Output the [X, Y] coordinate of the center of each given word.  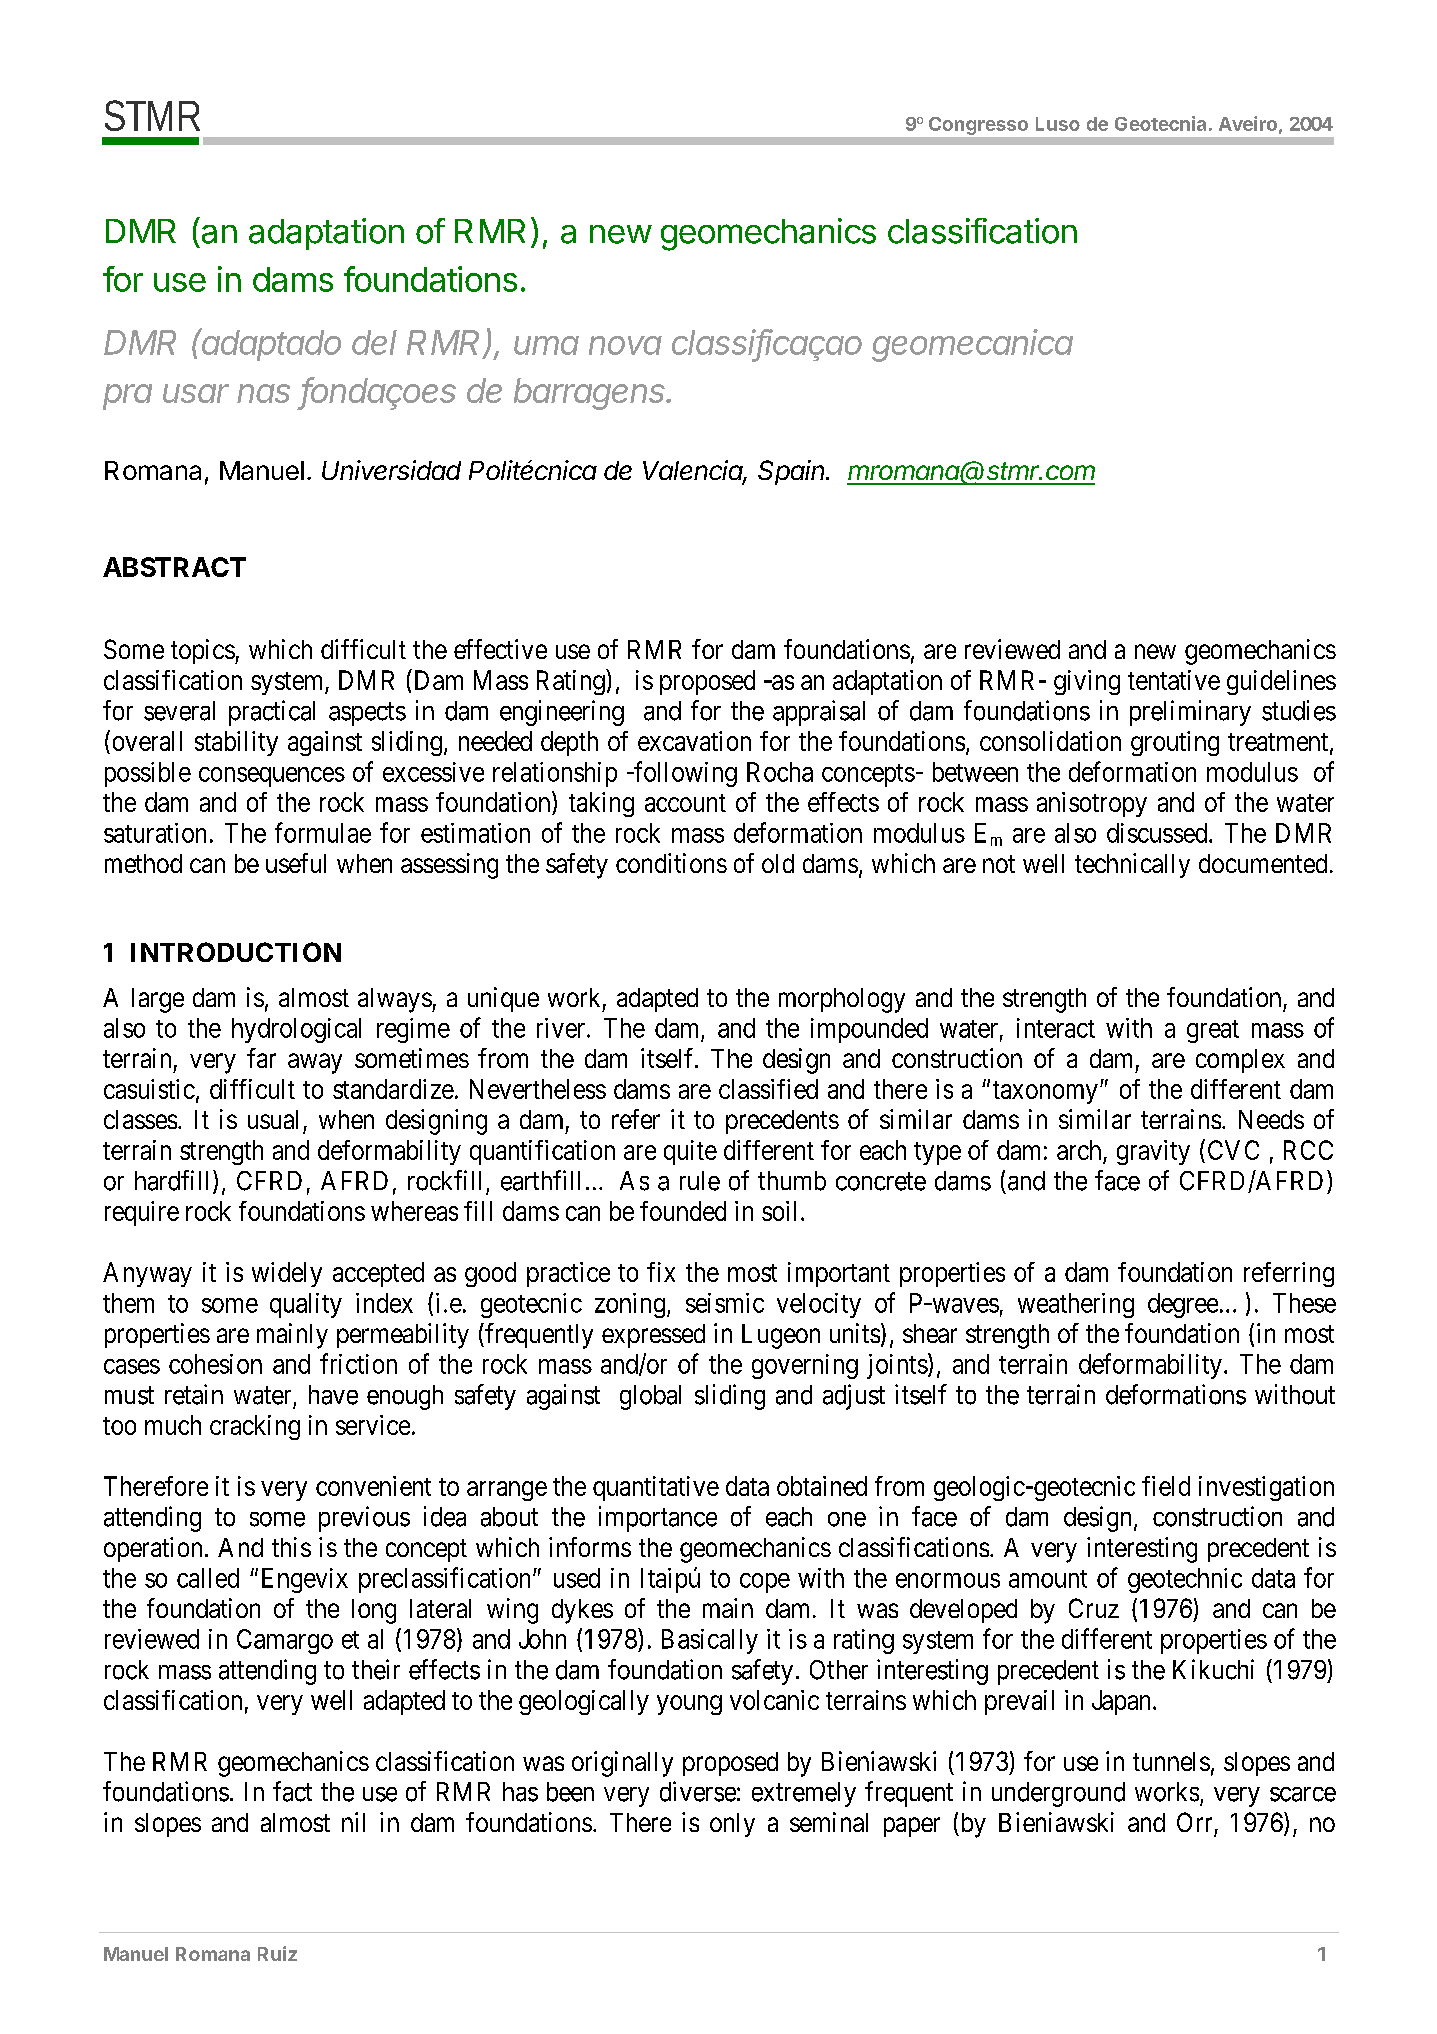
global [650, 1397]
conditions [671, 863]
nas [263, 393]
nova [625, 345]
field [1166, 1486]
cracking [255, 1427]
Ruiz [277, 1953]
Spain [793, 472]
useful [296, 863]
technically [1132, 865]
